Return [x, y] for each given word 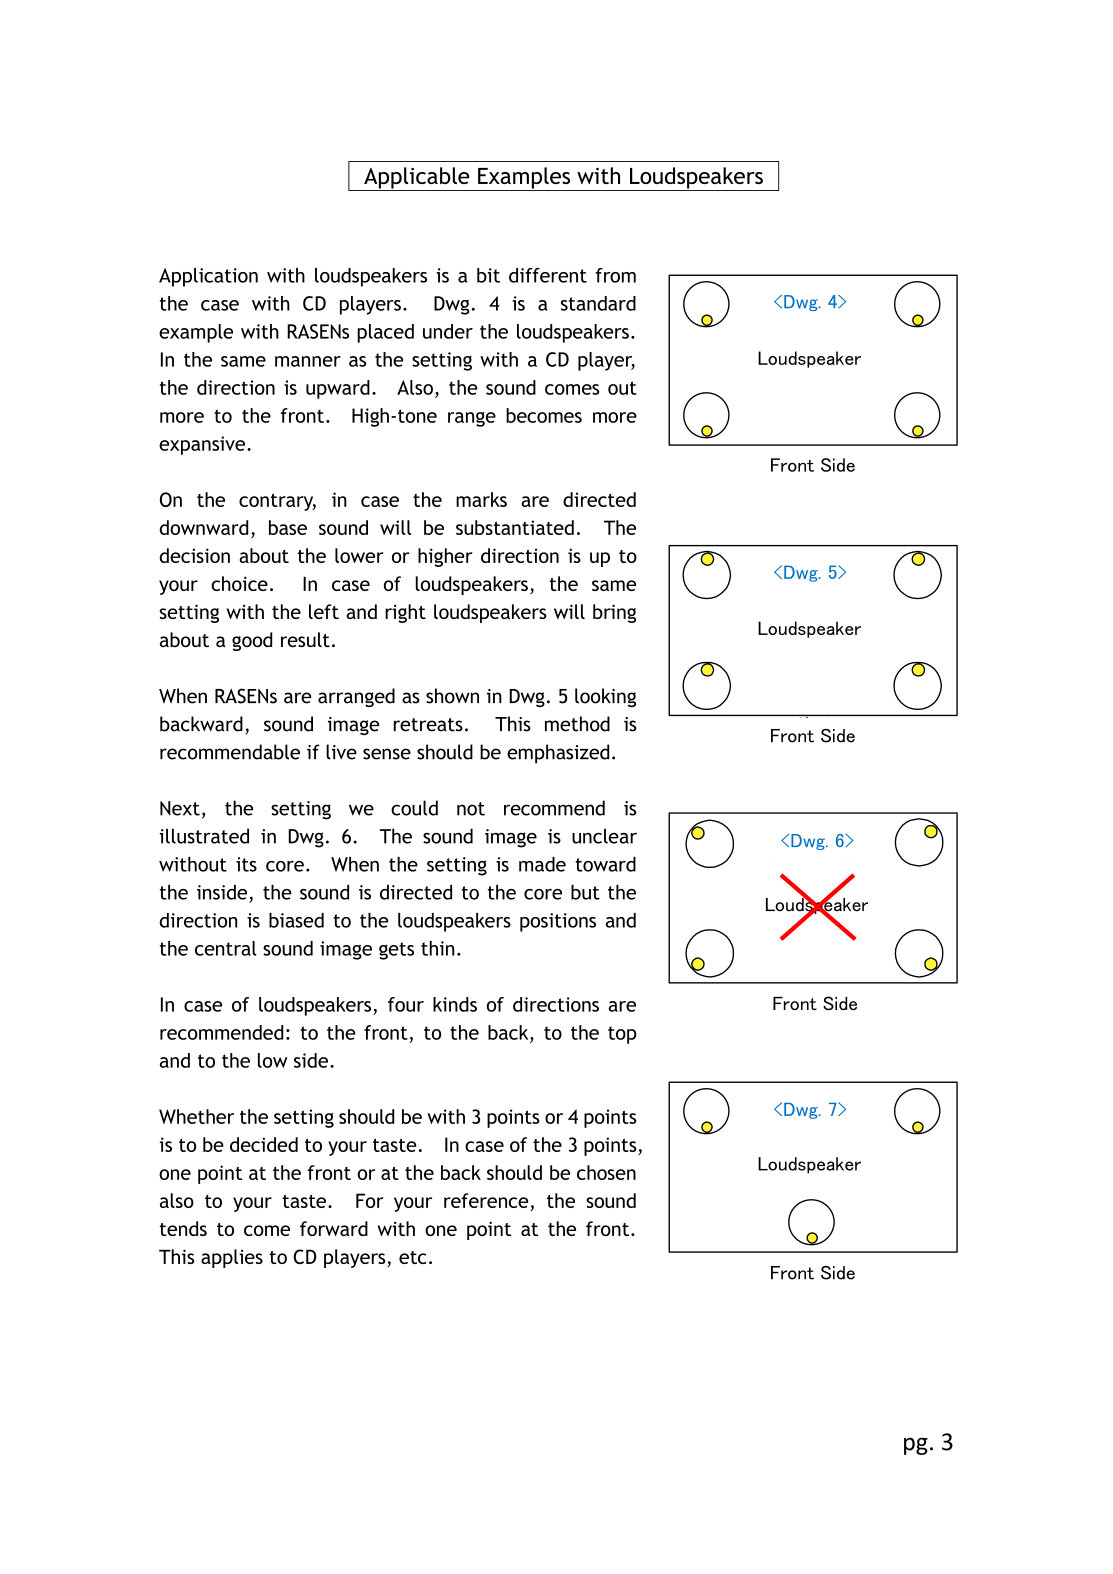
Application [208, 277]
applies [232, 1258]
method [577, 724]
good [252, 641]
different [548, 275]
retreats [428, 725]
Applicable [417, 179]
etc [412, 1257]
